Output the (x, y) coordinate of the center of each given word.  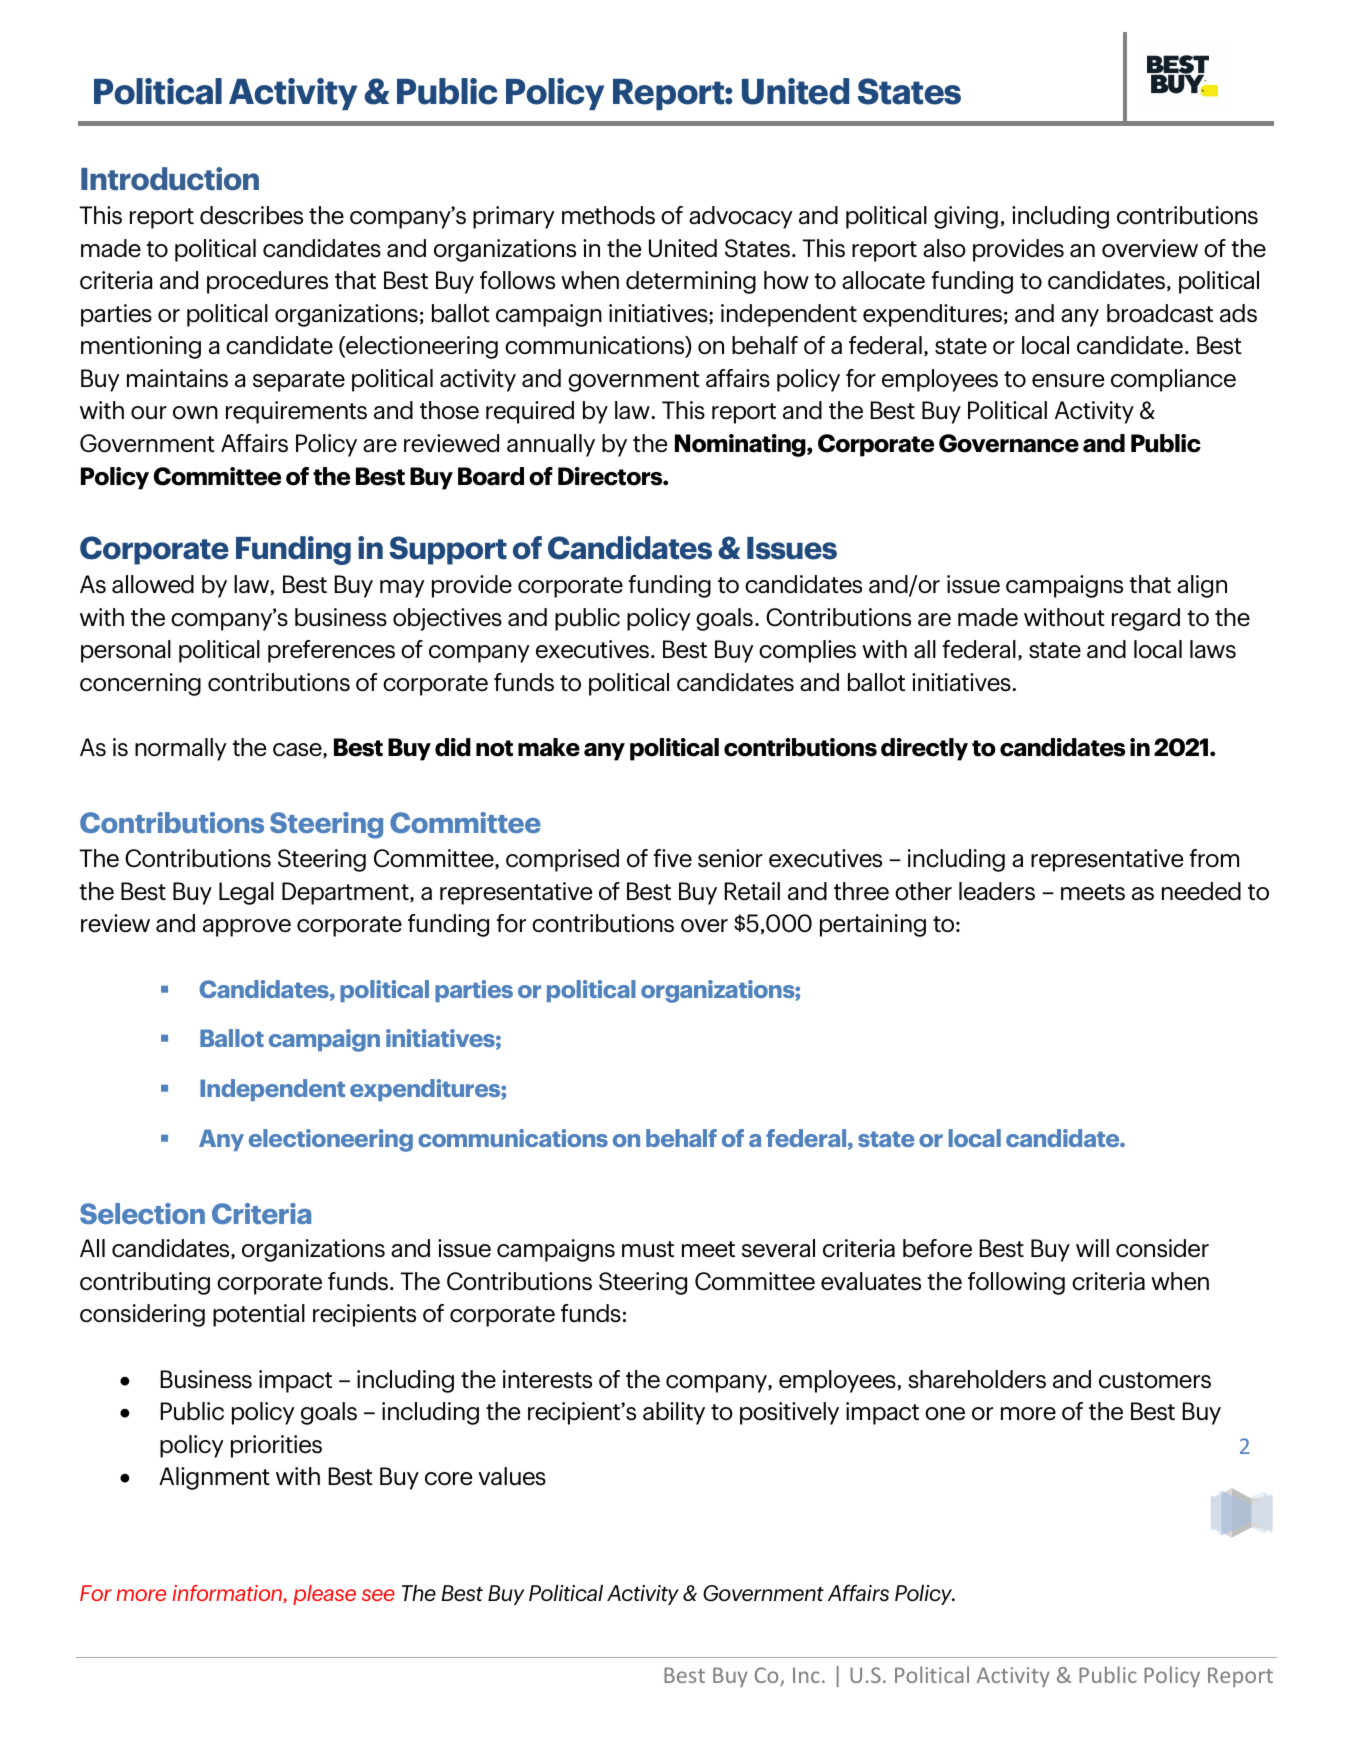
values (512, 1476)
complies (807, 651)
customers (1155, 1380)
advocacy (741, 217)
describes (251, 215)
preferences (331, 651)
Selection (142, 1213)
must (648, 1249)
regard (1146, 619)
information (228, 1594)
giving (966, 217)
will (1092, 1248)
